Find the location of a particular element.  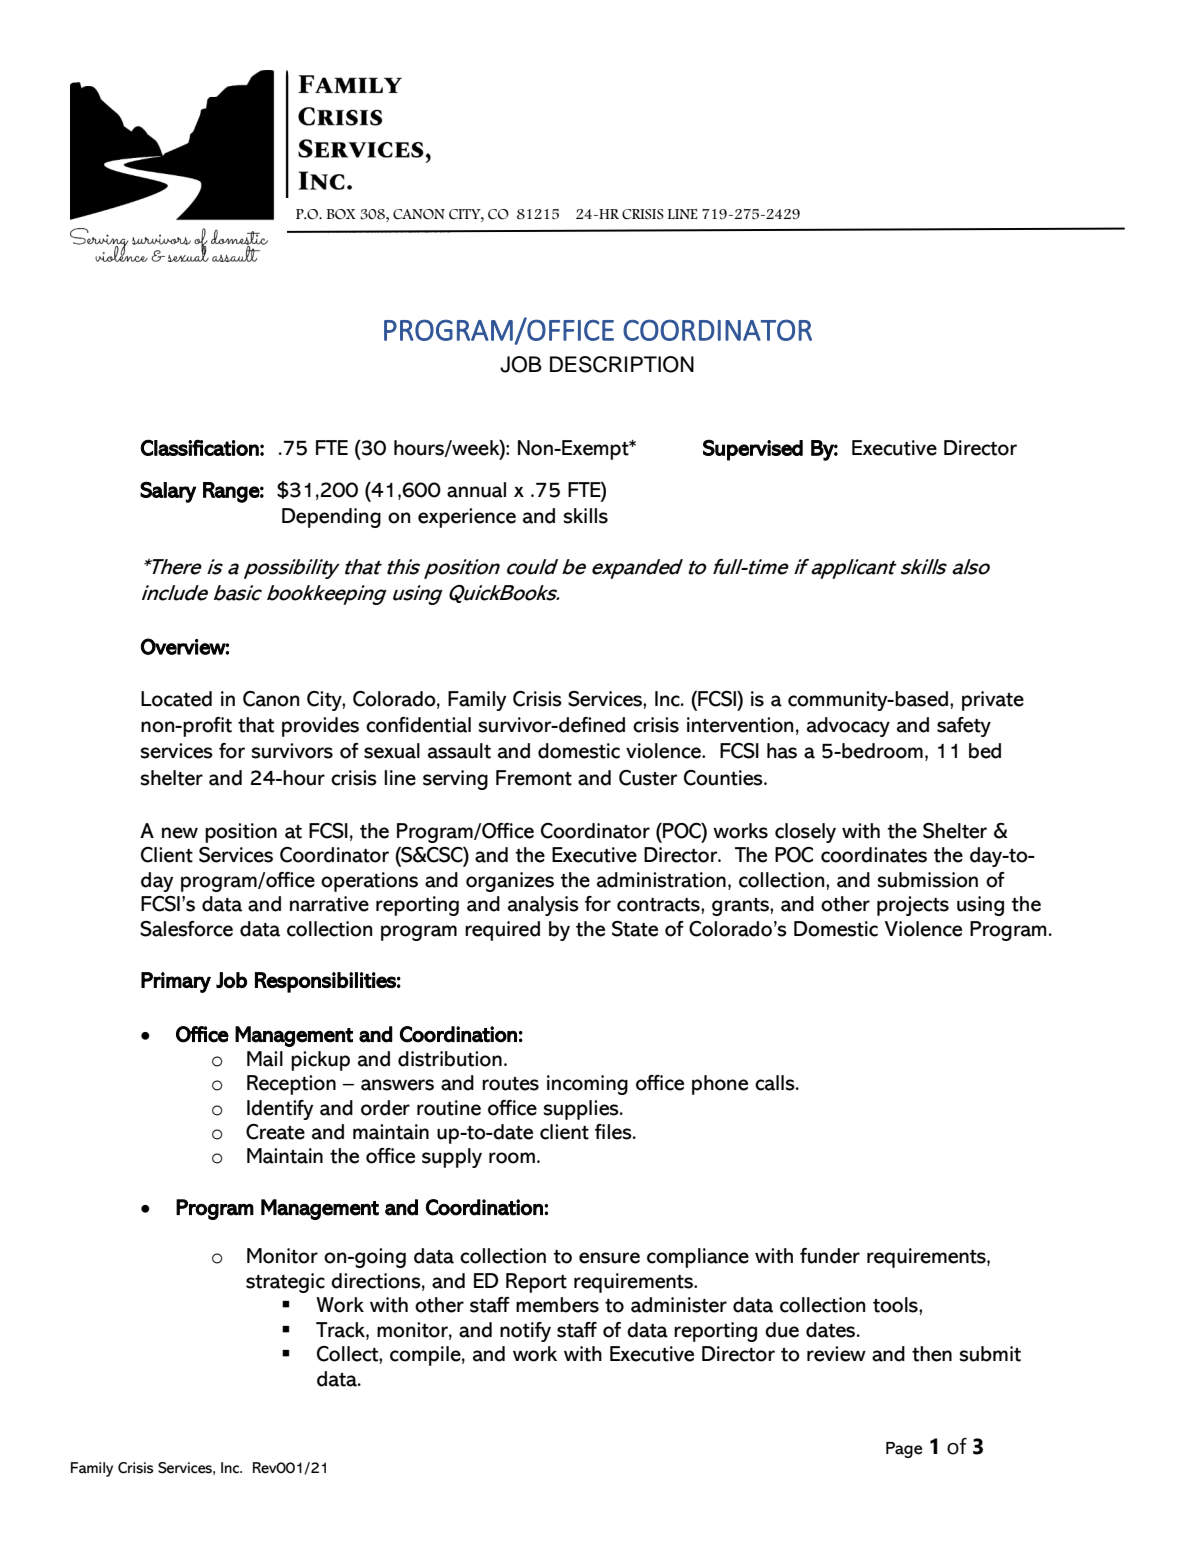

files is located at coordinates (614, 1132).
